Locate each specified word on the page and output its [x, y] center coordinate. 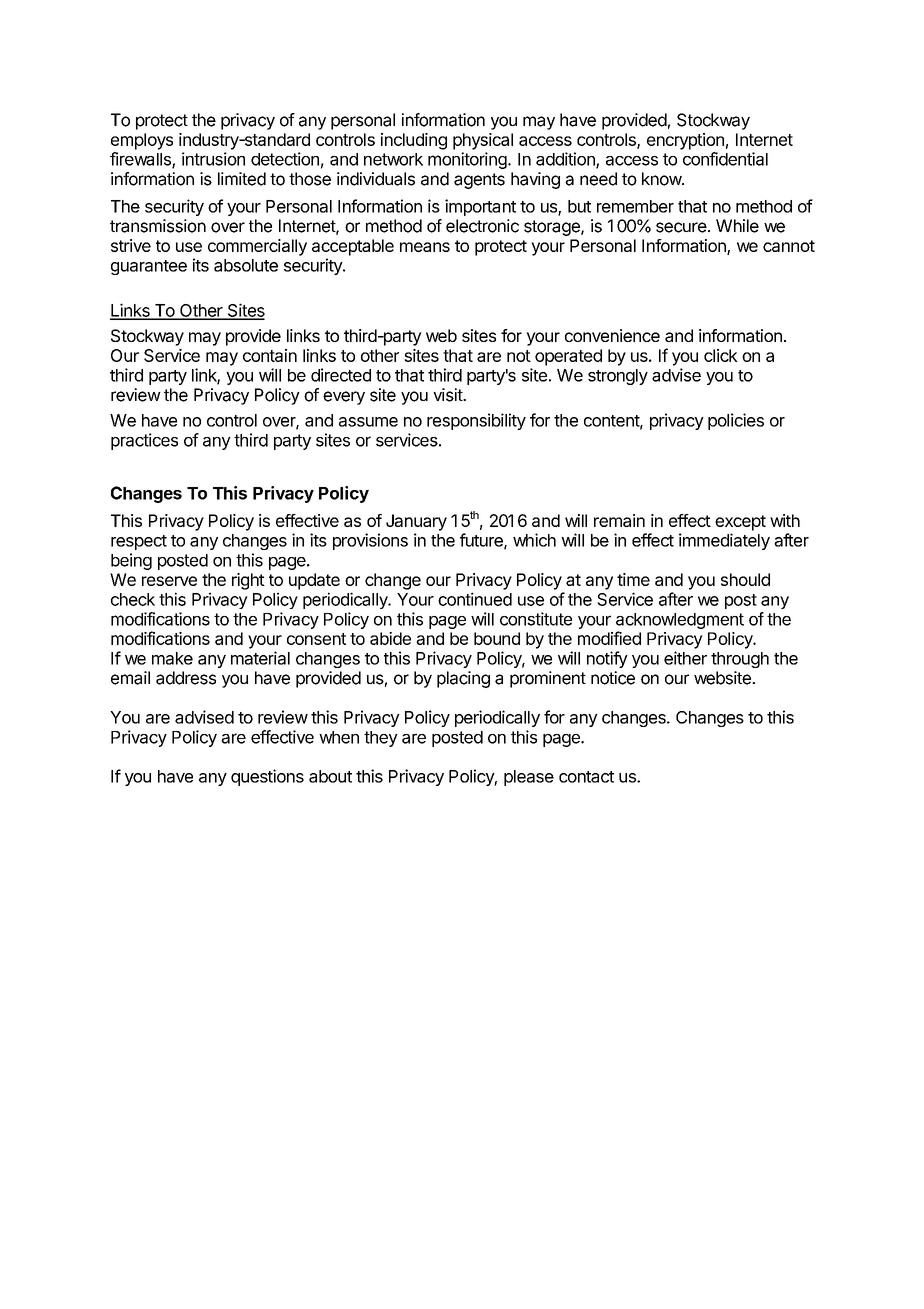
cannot [789, 246]
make [172, 658]
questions [267, 777]
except [740, 523]
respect [139, 542]
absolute [246, 265]
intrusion [213, 159]
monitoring [467, 160]
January [416, 522]
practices [144, 441]
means [425, 247]
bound [497, 638]
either [685, 658]
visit [448, 395]
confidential [725, 159]
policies [736, 421]
